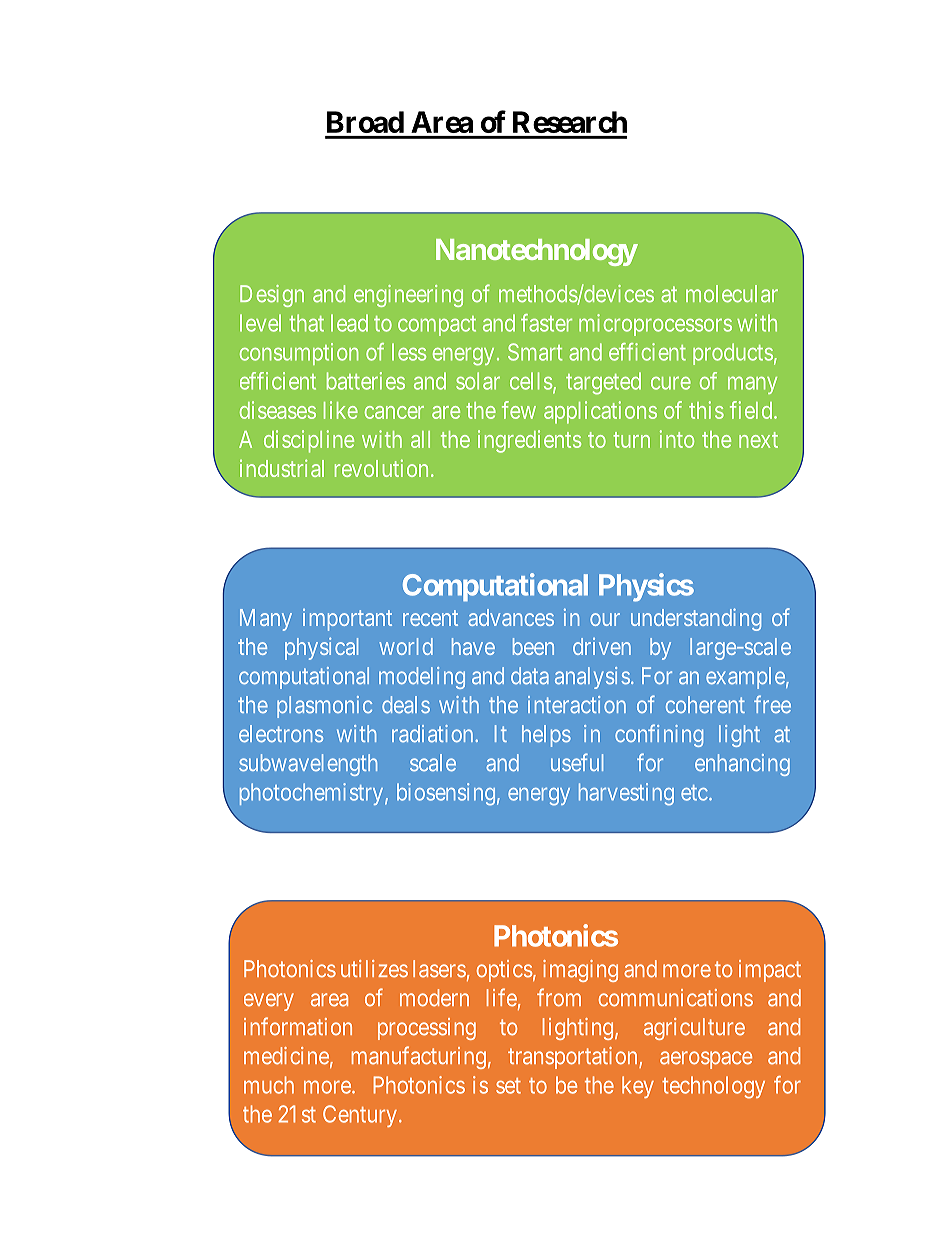  I want to click on data, so click(530, 676).
